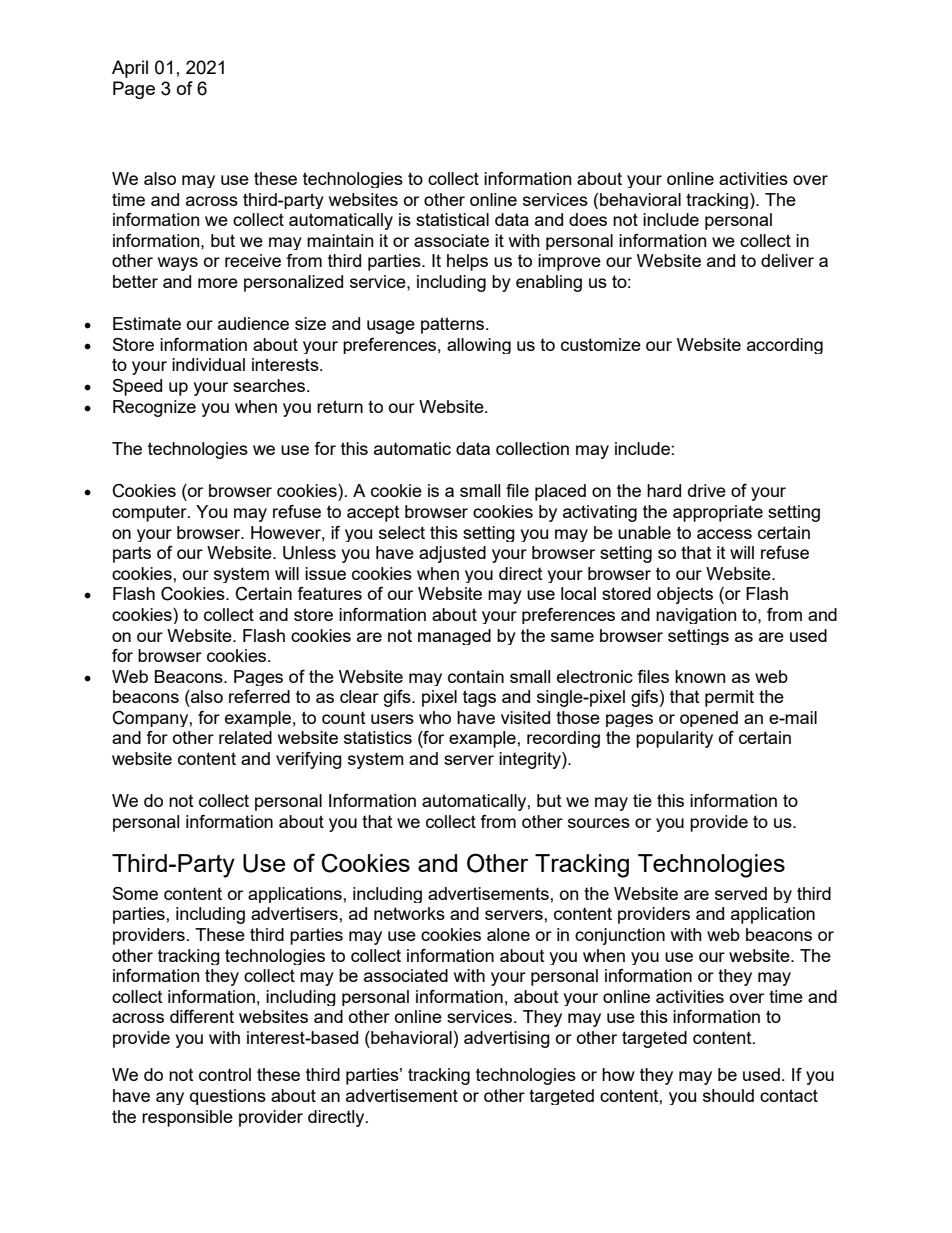  Describe the element at coordinates (154, 408) in the screenshot. I see `Recognize` at that location.
